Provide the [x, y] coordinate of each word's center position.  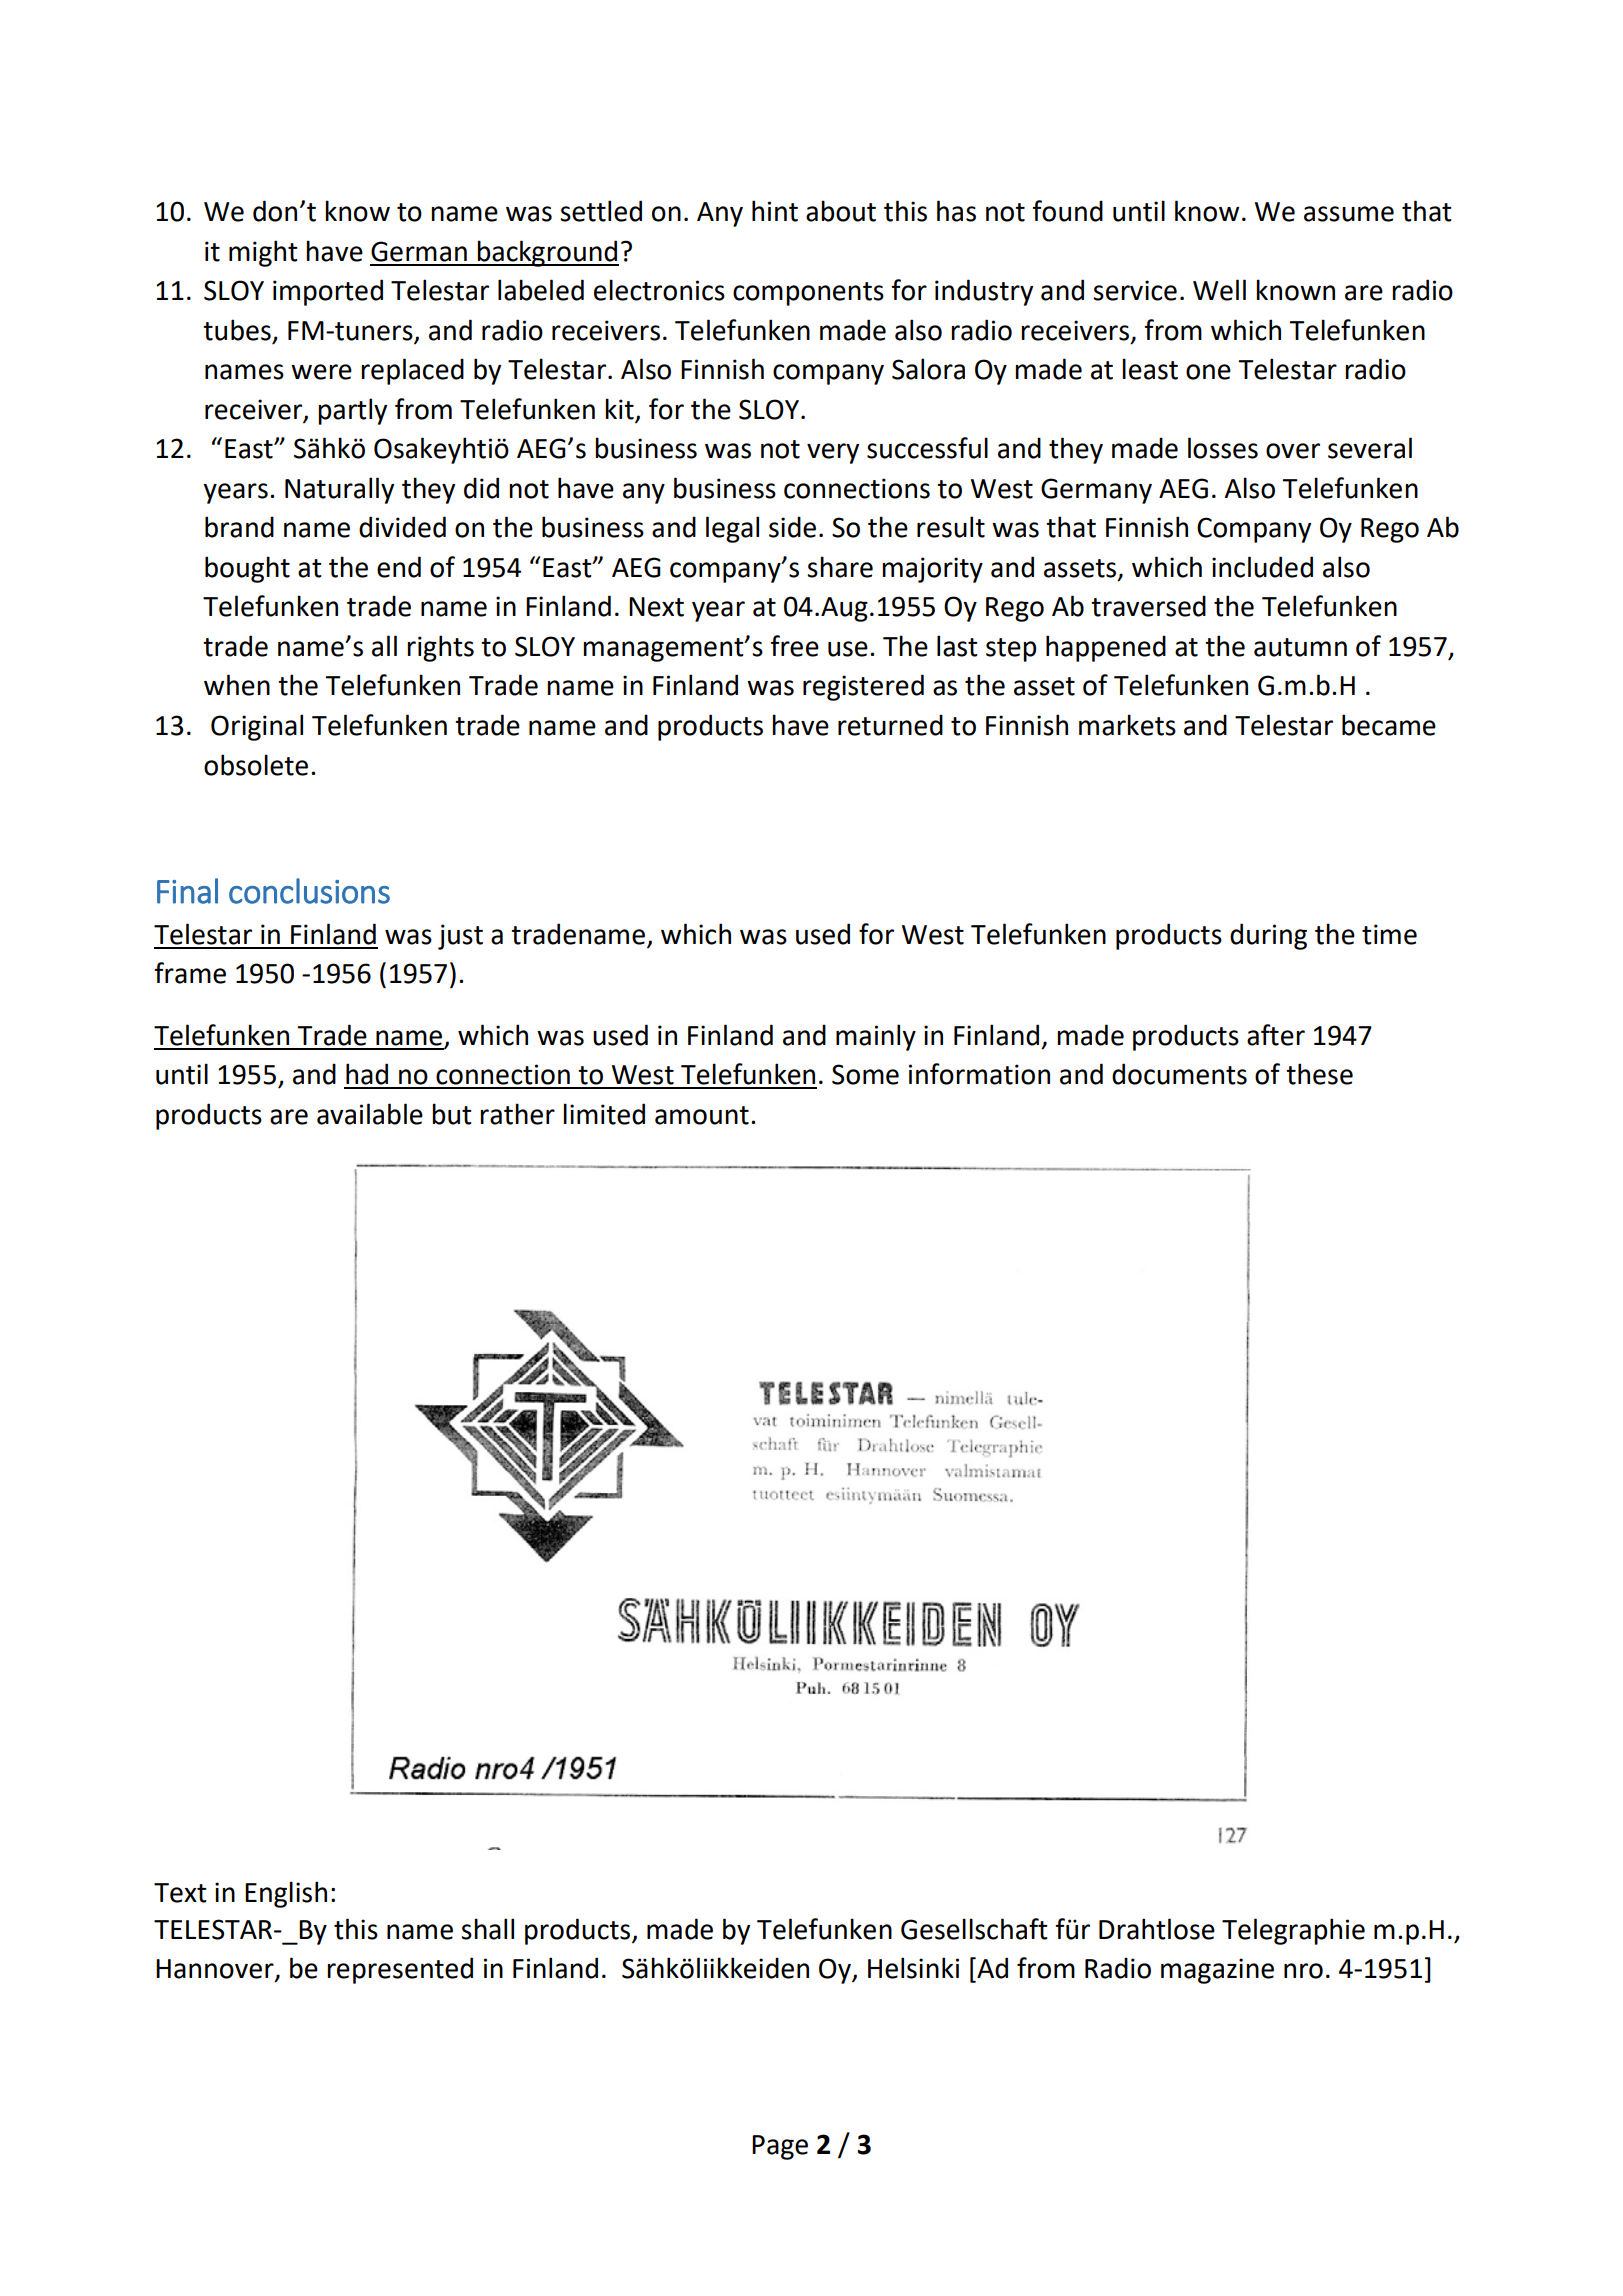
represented [400, 1970]
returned [890, 725]
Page [780, 2147]
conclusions [309, 891]
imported [328, 292]
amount [702, 1115]
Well [1219, 290]
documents [1179, 1074]
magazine [1217, 1971]
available [370, 1114]
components [808, 294]
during [1268, 936]
